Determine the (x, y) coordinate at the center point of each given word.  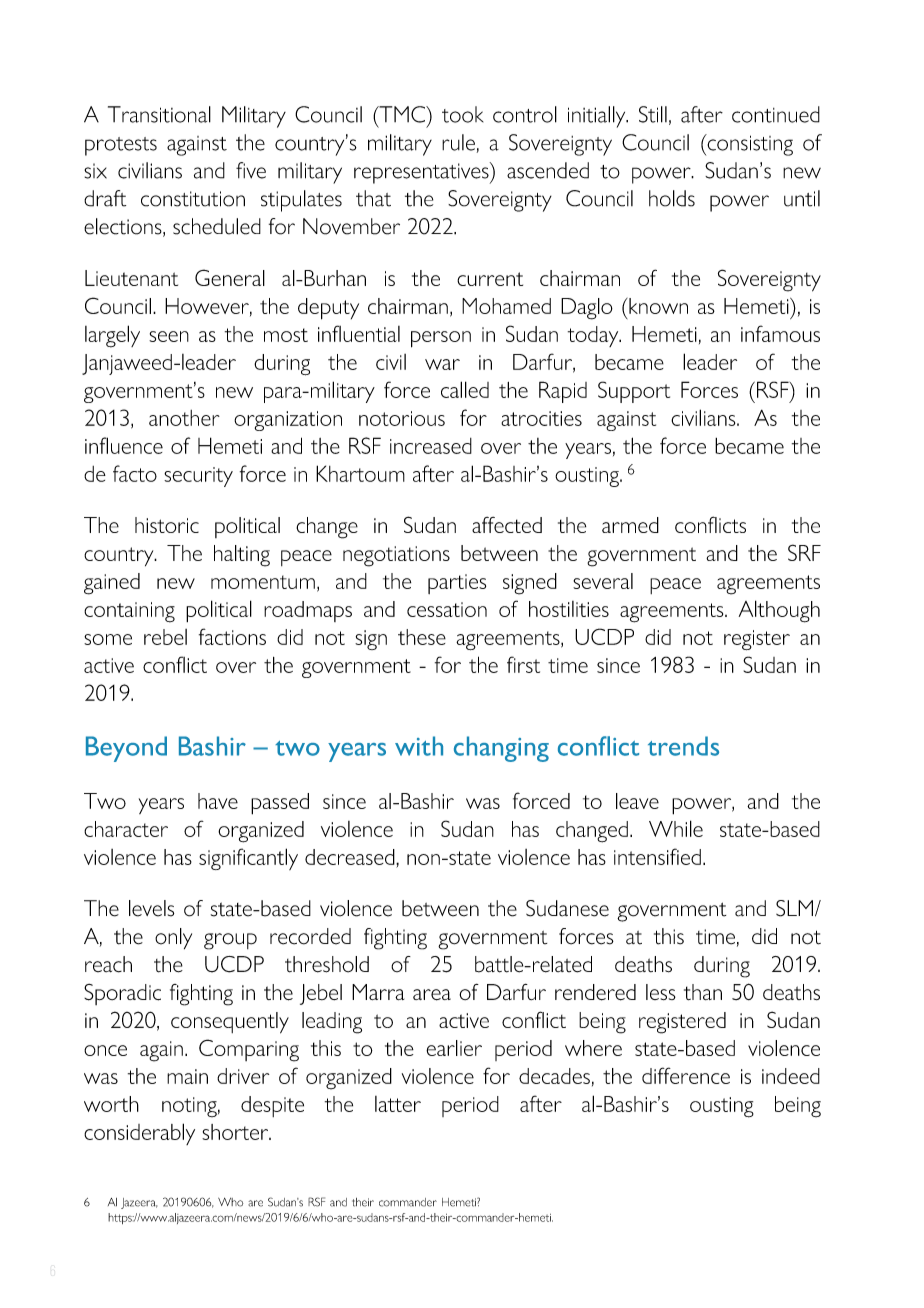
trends (683, 746)
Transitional (159, 114)
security (198, 477)
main (187, 1076)
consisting (749, 145)
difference (686, 1075)
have (218, 801)
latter (398, 1104)
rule (458, 142)
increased (431, 446)
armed (630, 525)
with (419, 746)
